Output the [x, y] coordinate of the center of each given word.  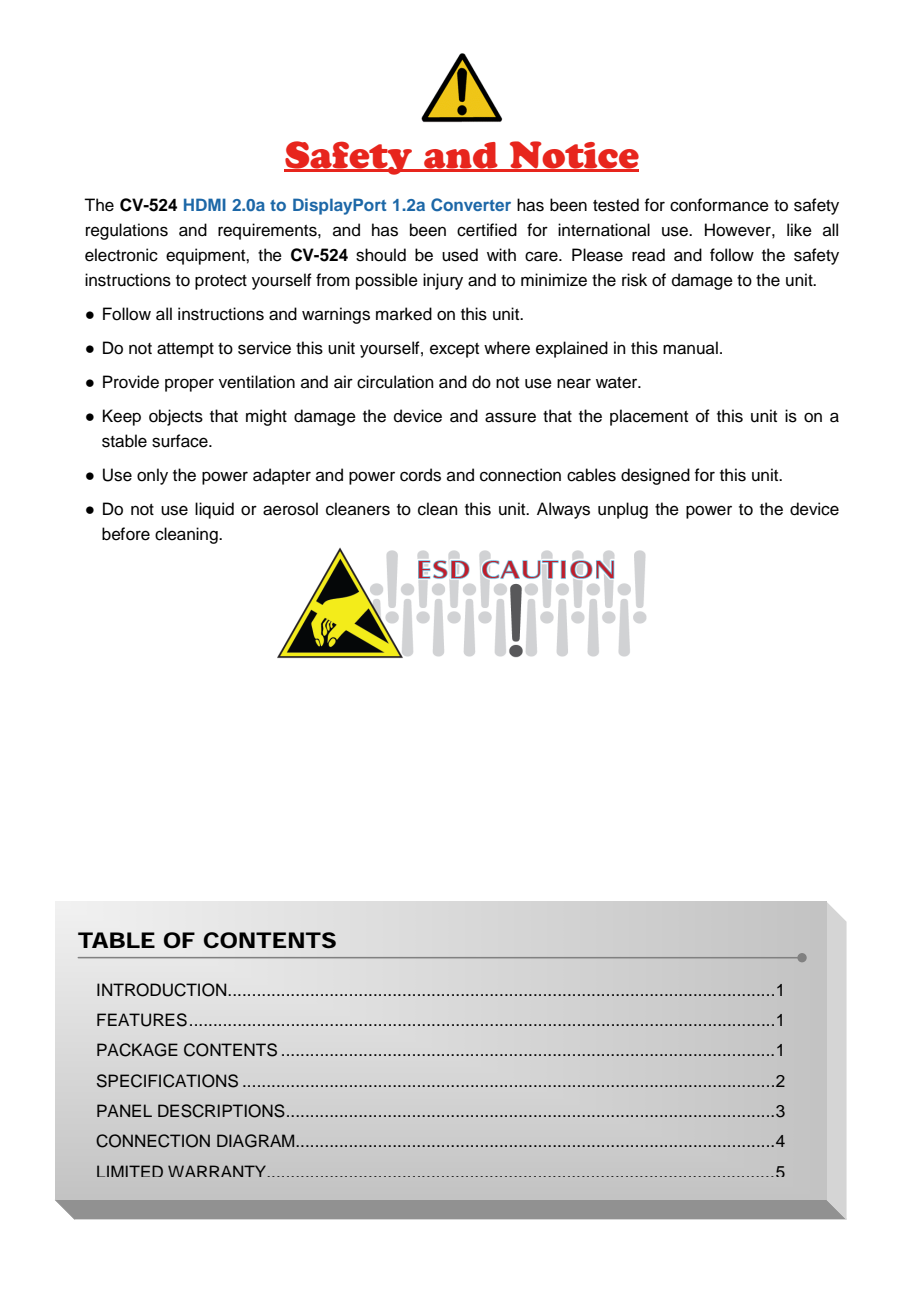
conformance [719, 205]
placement [649, 417]
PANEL [124, 1110]
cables [591, 475]
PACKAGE [137, 1050]
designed [655, 476]
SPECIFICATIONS [167, 1081]
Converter [471, 205]
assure [510, 417]
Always [563, 510]
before [126, 534]
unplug [623, 510]
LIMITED [130, 1171]
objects [176, 417]
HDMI [205, 204]
